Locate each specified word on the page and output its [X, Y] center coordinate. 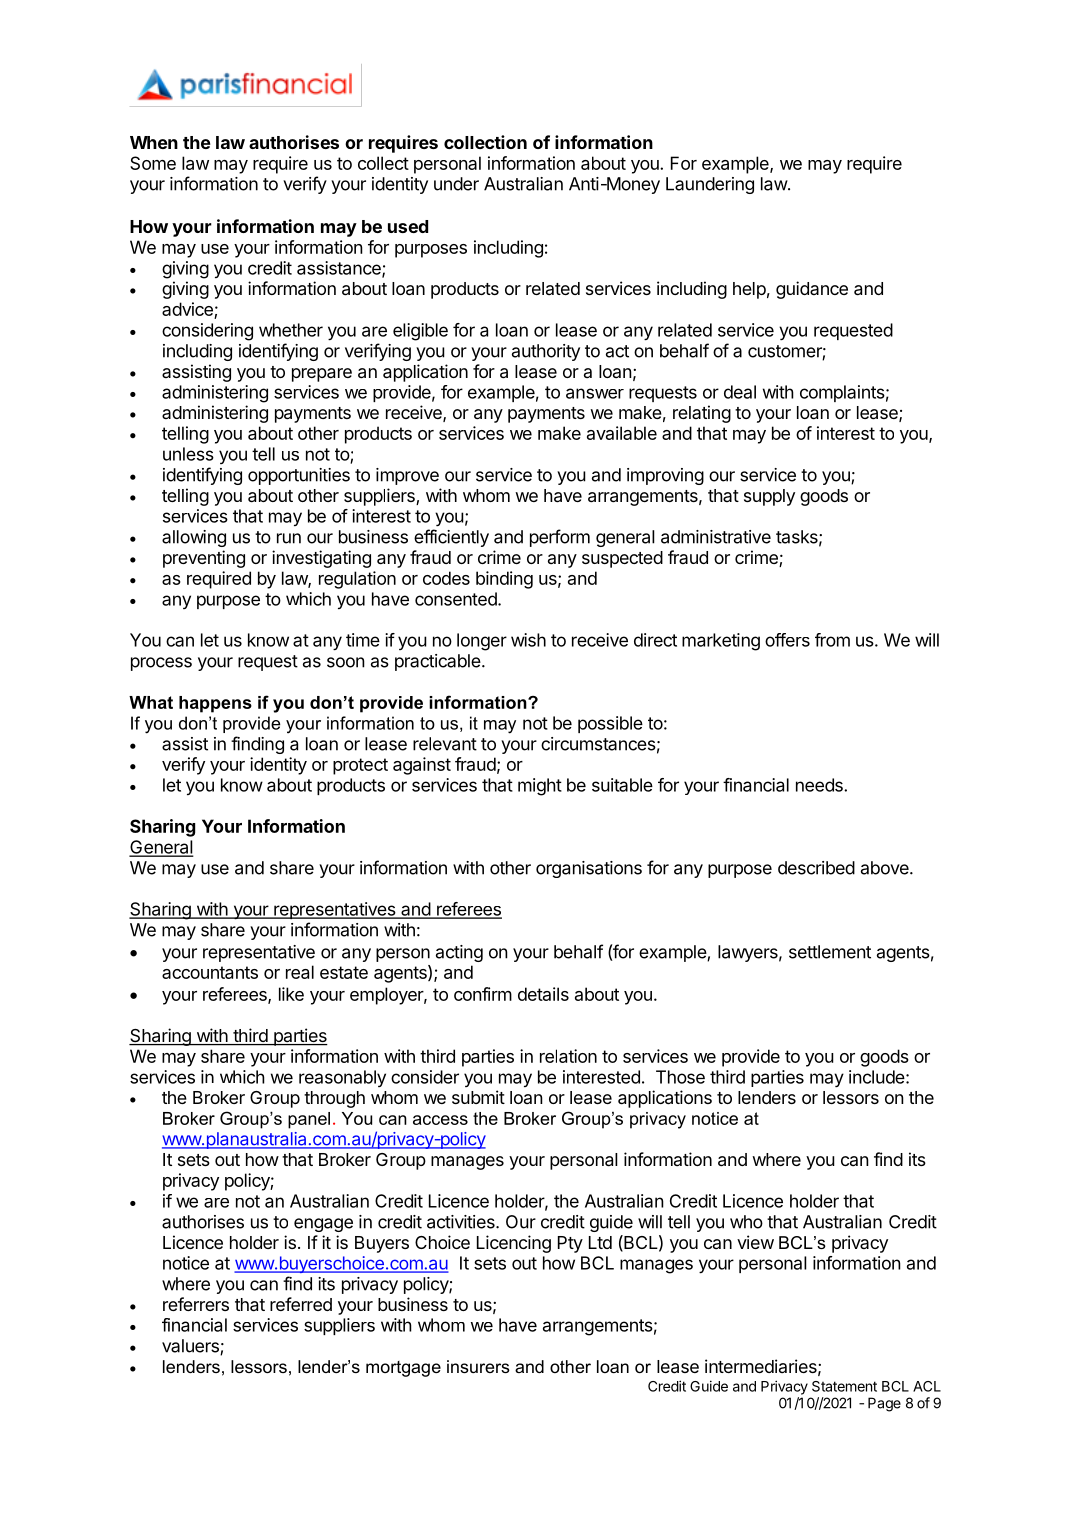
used [408, 226]
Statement [844, 1386]
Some [153, 163]
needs [820, 785]
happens [215, 704]
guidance [812, 290]
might [540, 787]
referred [301, 1304]
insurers [478, 1366]
